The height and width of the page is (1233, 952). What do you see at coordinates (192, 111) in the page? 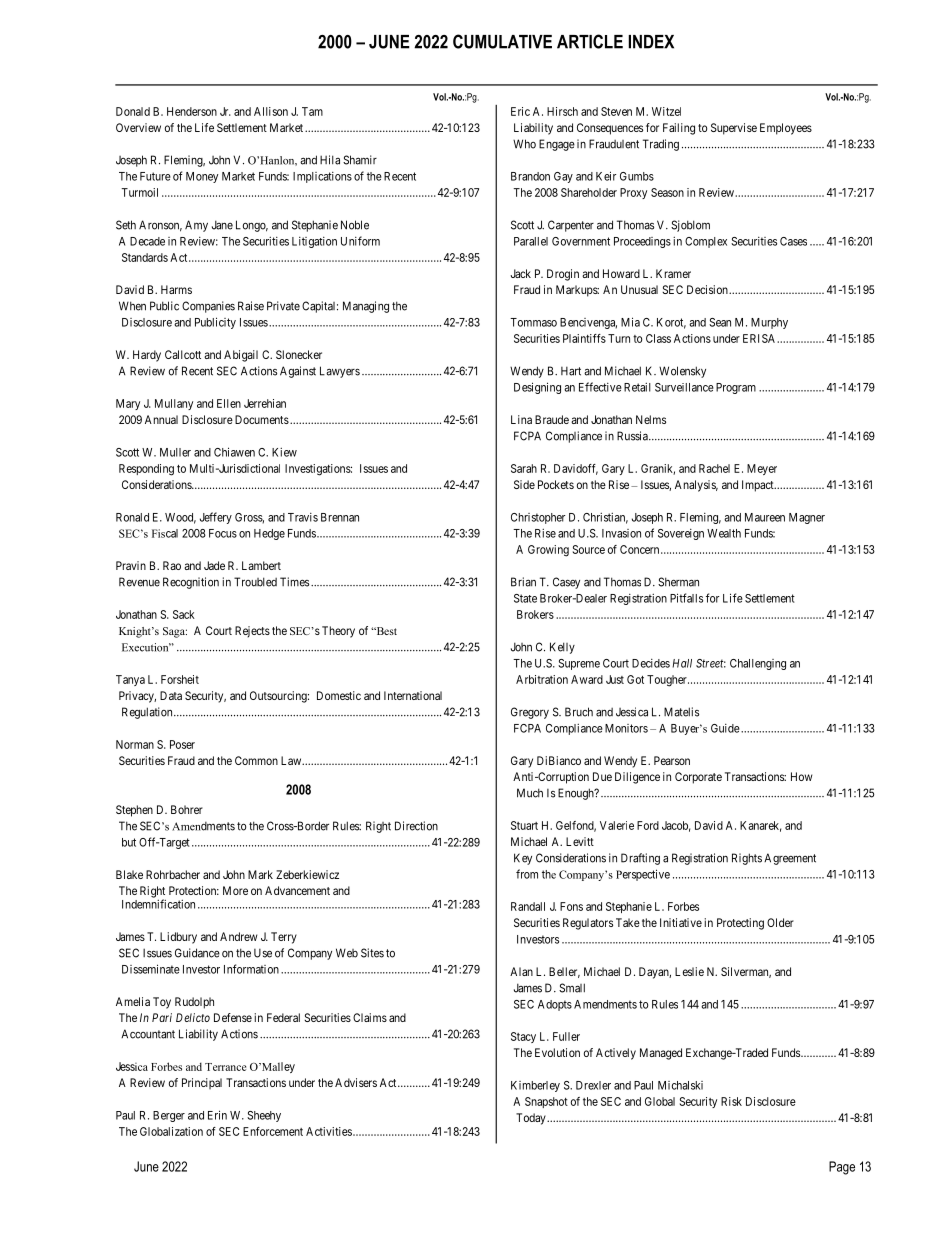
I see `Henderson` at bounding box center [192, 111].
